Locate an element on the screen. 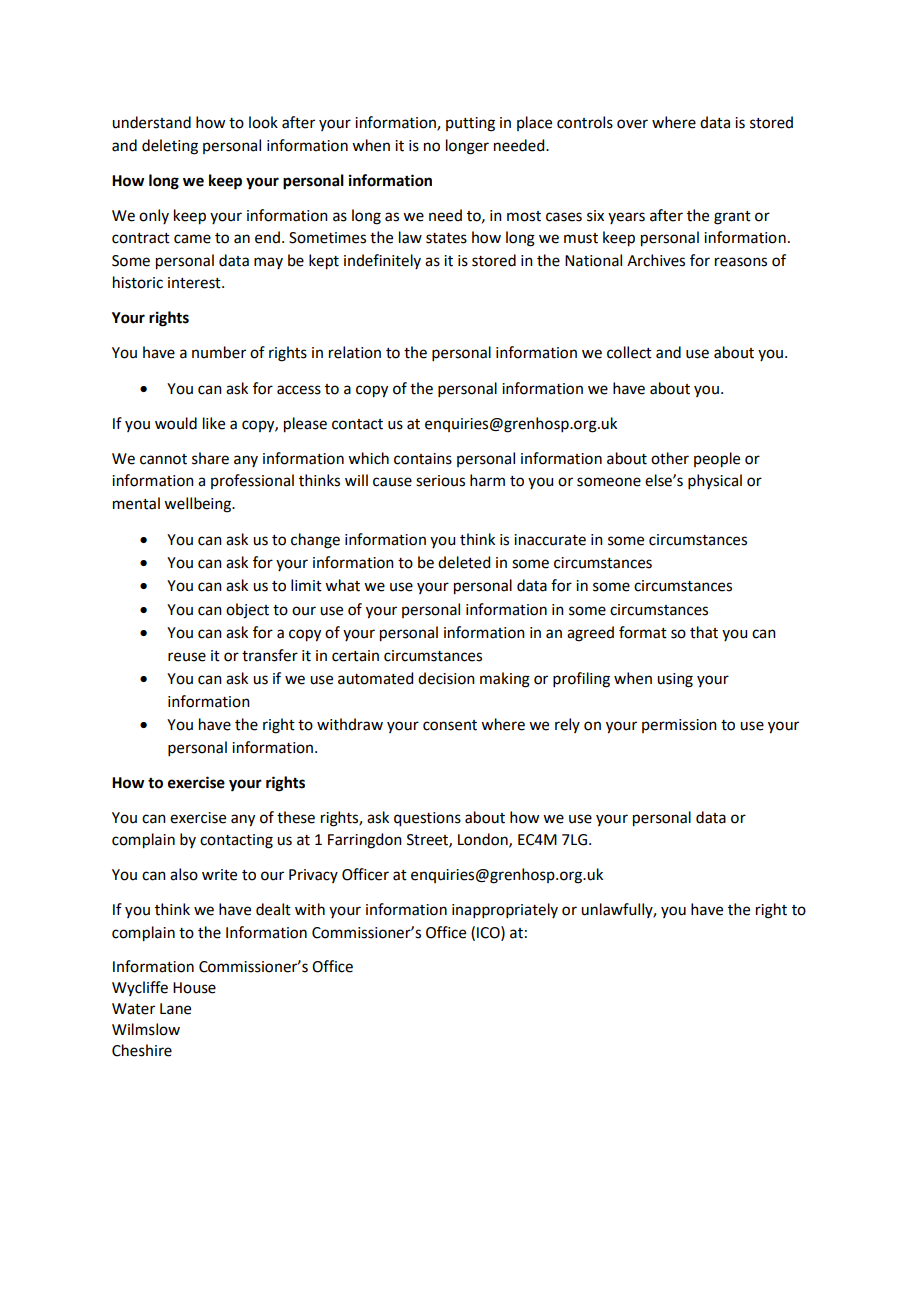 This screenshot has height=1308, width=924. reuse is located at coordinates (187, 657).
